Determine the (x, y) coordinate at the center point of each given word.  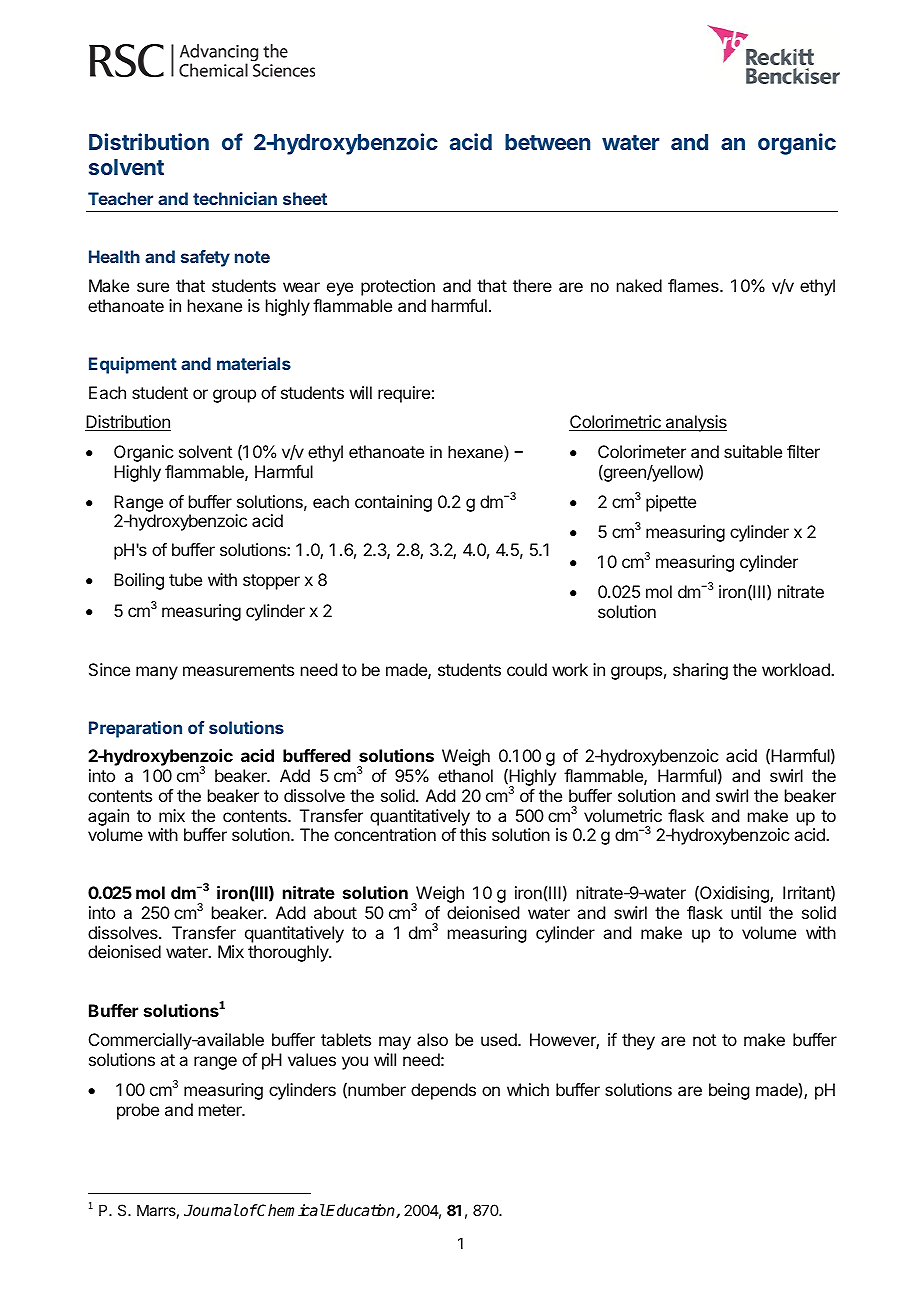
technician (235, 198)
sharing (700, 671)
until (746, 912)
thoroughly (289, 953)
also (432, 1039)
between (547, 142)
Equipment (133, 365)
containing (393, 503)
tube (185, 579)
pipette (671, 503)
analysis (695, 423)
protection (398, 287)
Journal (211, 1210)
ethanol (465, 775)
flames (694, 285)
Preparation (135, 729)
